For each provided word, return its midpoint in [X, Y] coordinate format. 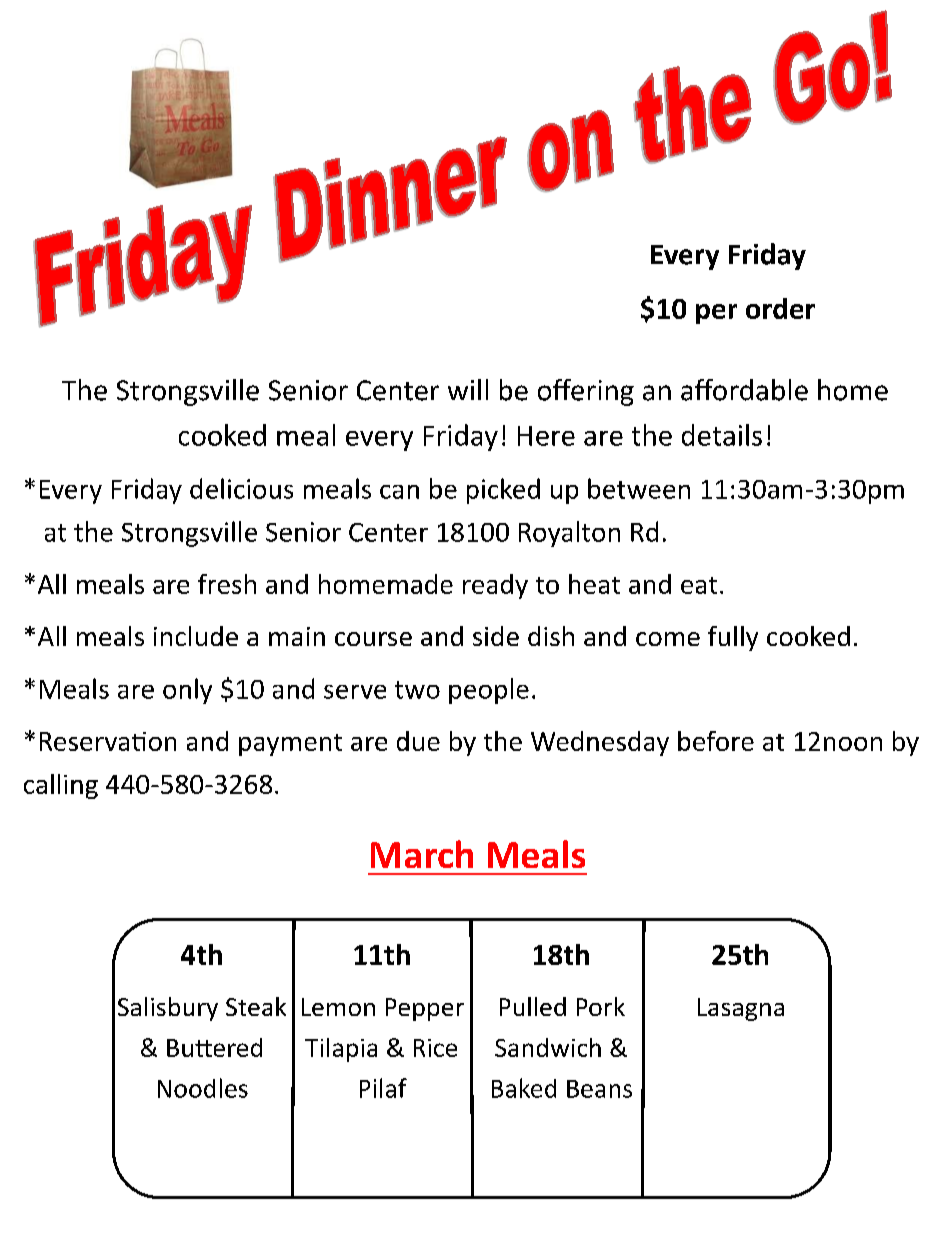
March [422, 854]
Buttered [214, 1047]
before [716, 741]
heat [594, 584]
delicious [241, 488]
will [468, 389]
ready [495, 586]
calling [61, 786]
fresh [227, 584]
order [780, 308]
